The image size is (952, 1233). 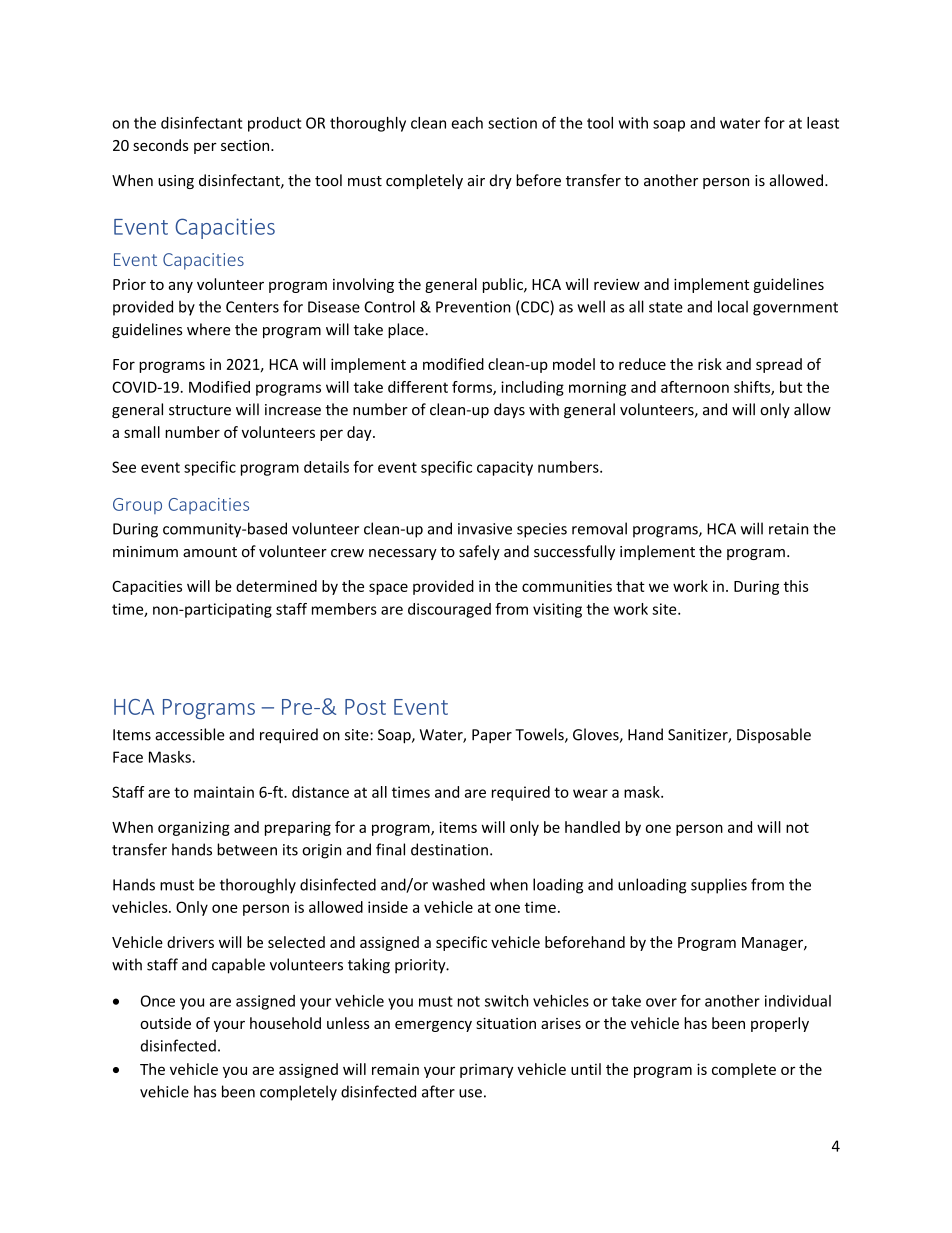 I want to click on situation, so click(x=506, y=1023).
